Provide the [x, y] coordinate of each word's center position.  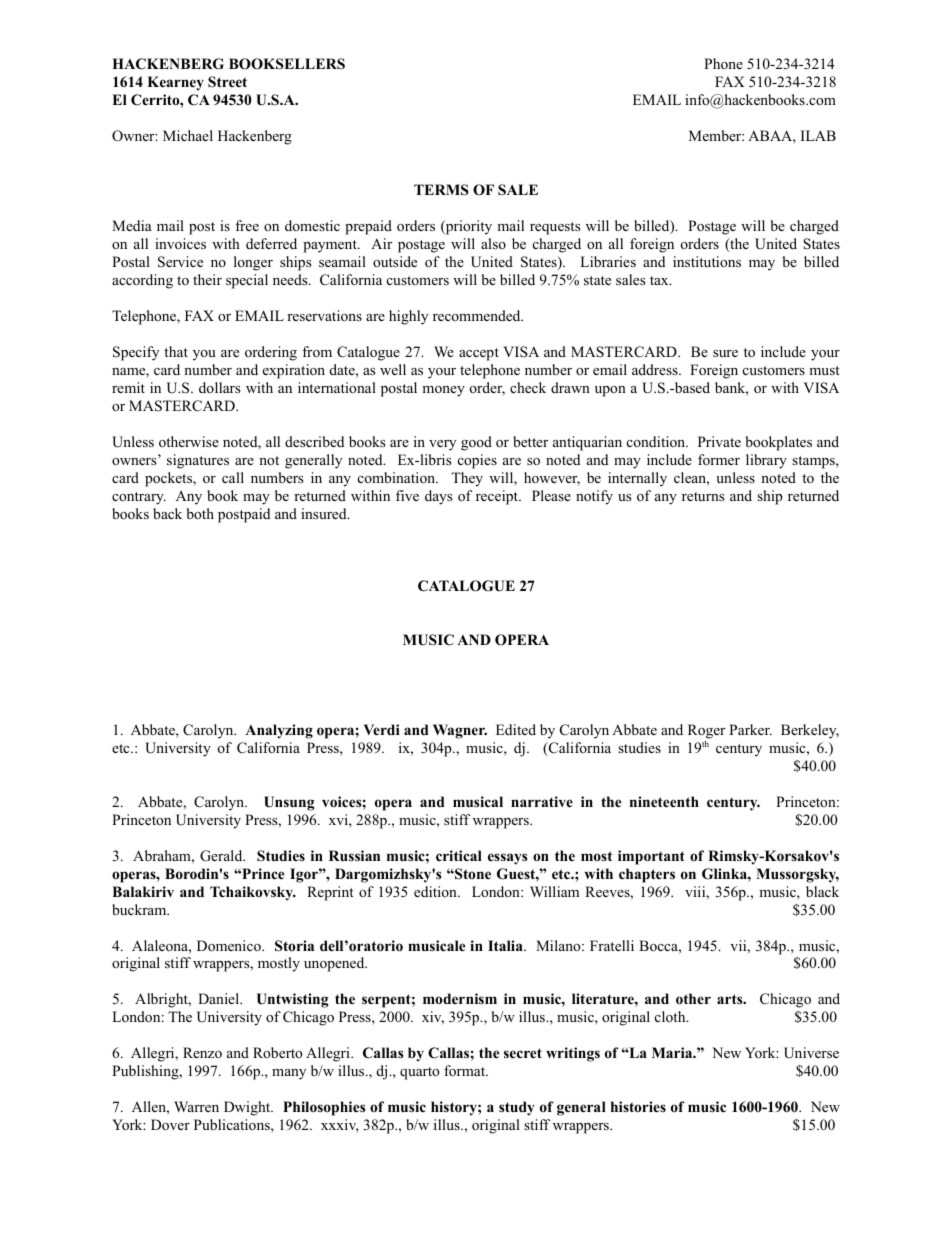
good [476, 443]
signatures [198, 461]
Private [719, 441]
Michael [188, 135]
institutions [707, 261]
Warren [196, 1106]
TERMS [441, 190]
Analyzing [279, 731]
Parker [750, 729]
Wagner [460, 731]
